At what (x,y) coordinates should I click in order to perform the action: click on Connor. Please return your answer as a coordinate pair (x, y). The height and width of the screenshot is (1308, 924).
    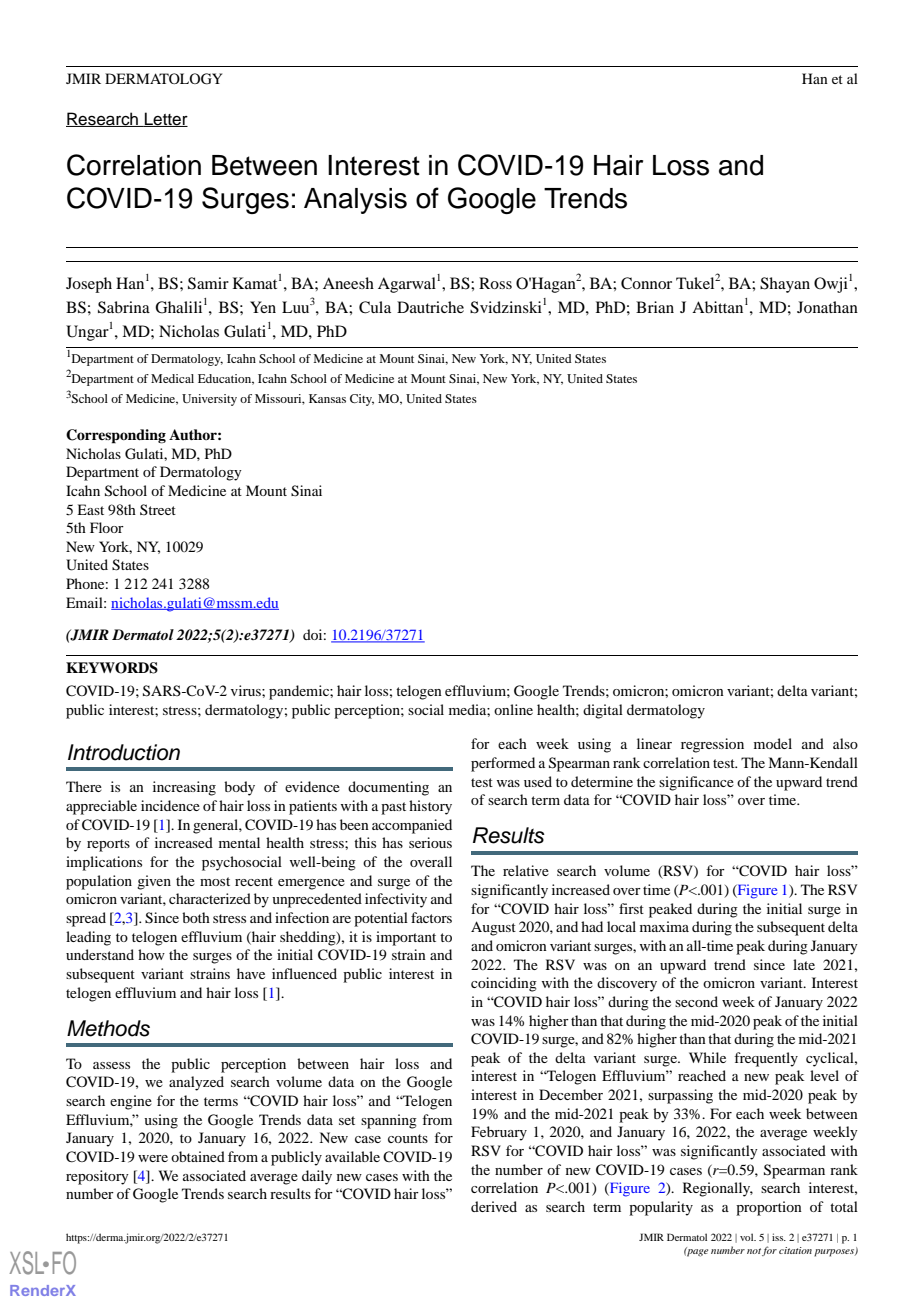
    Looking at the image, I should click on (646, 283).
